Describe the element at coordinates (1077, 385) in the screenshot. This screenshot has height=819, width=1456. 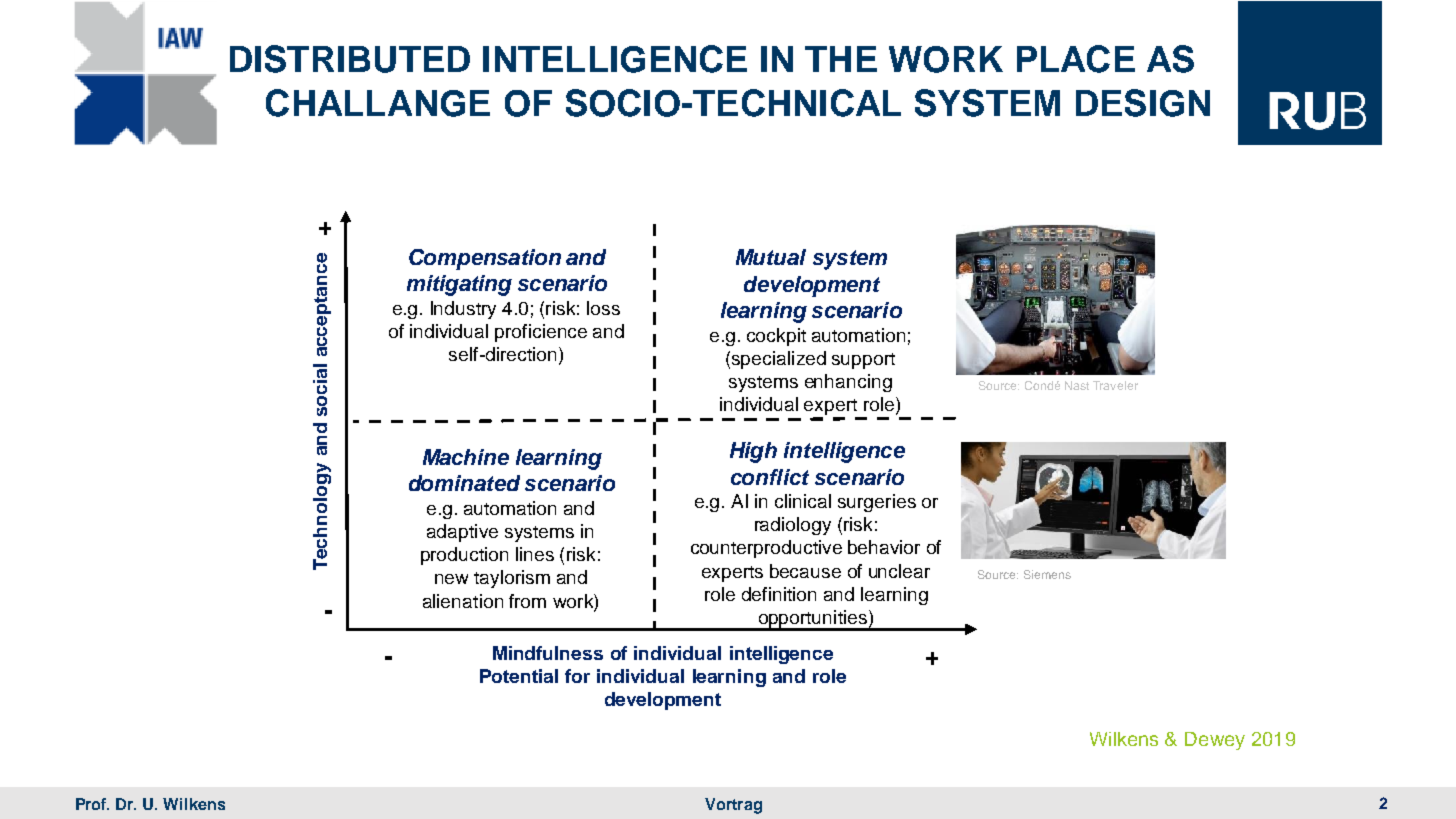
I see `Nast` at that location.
